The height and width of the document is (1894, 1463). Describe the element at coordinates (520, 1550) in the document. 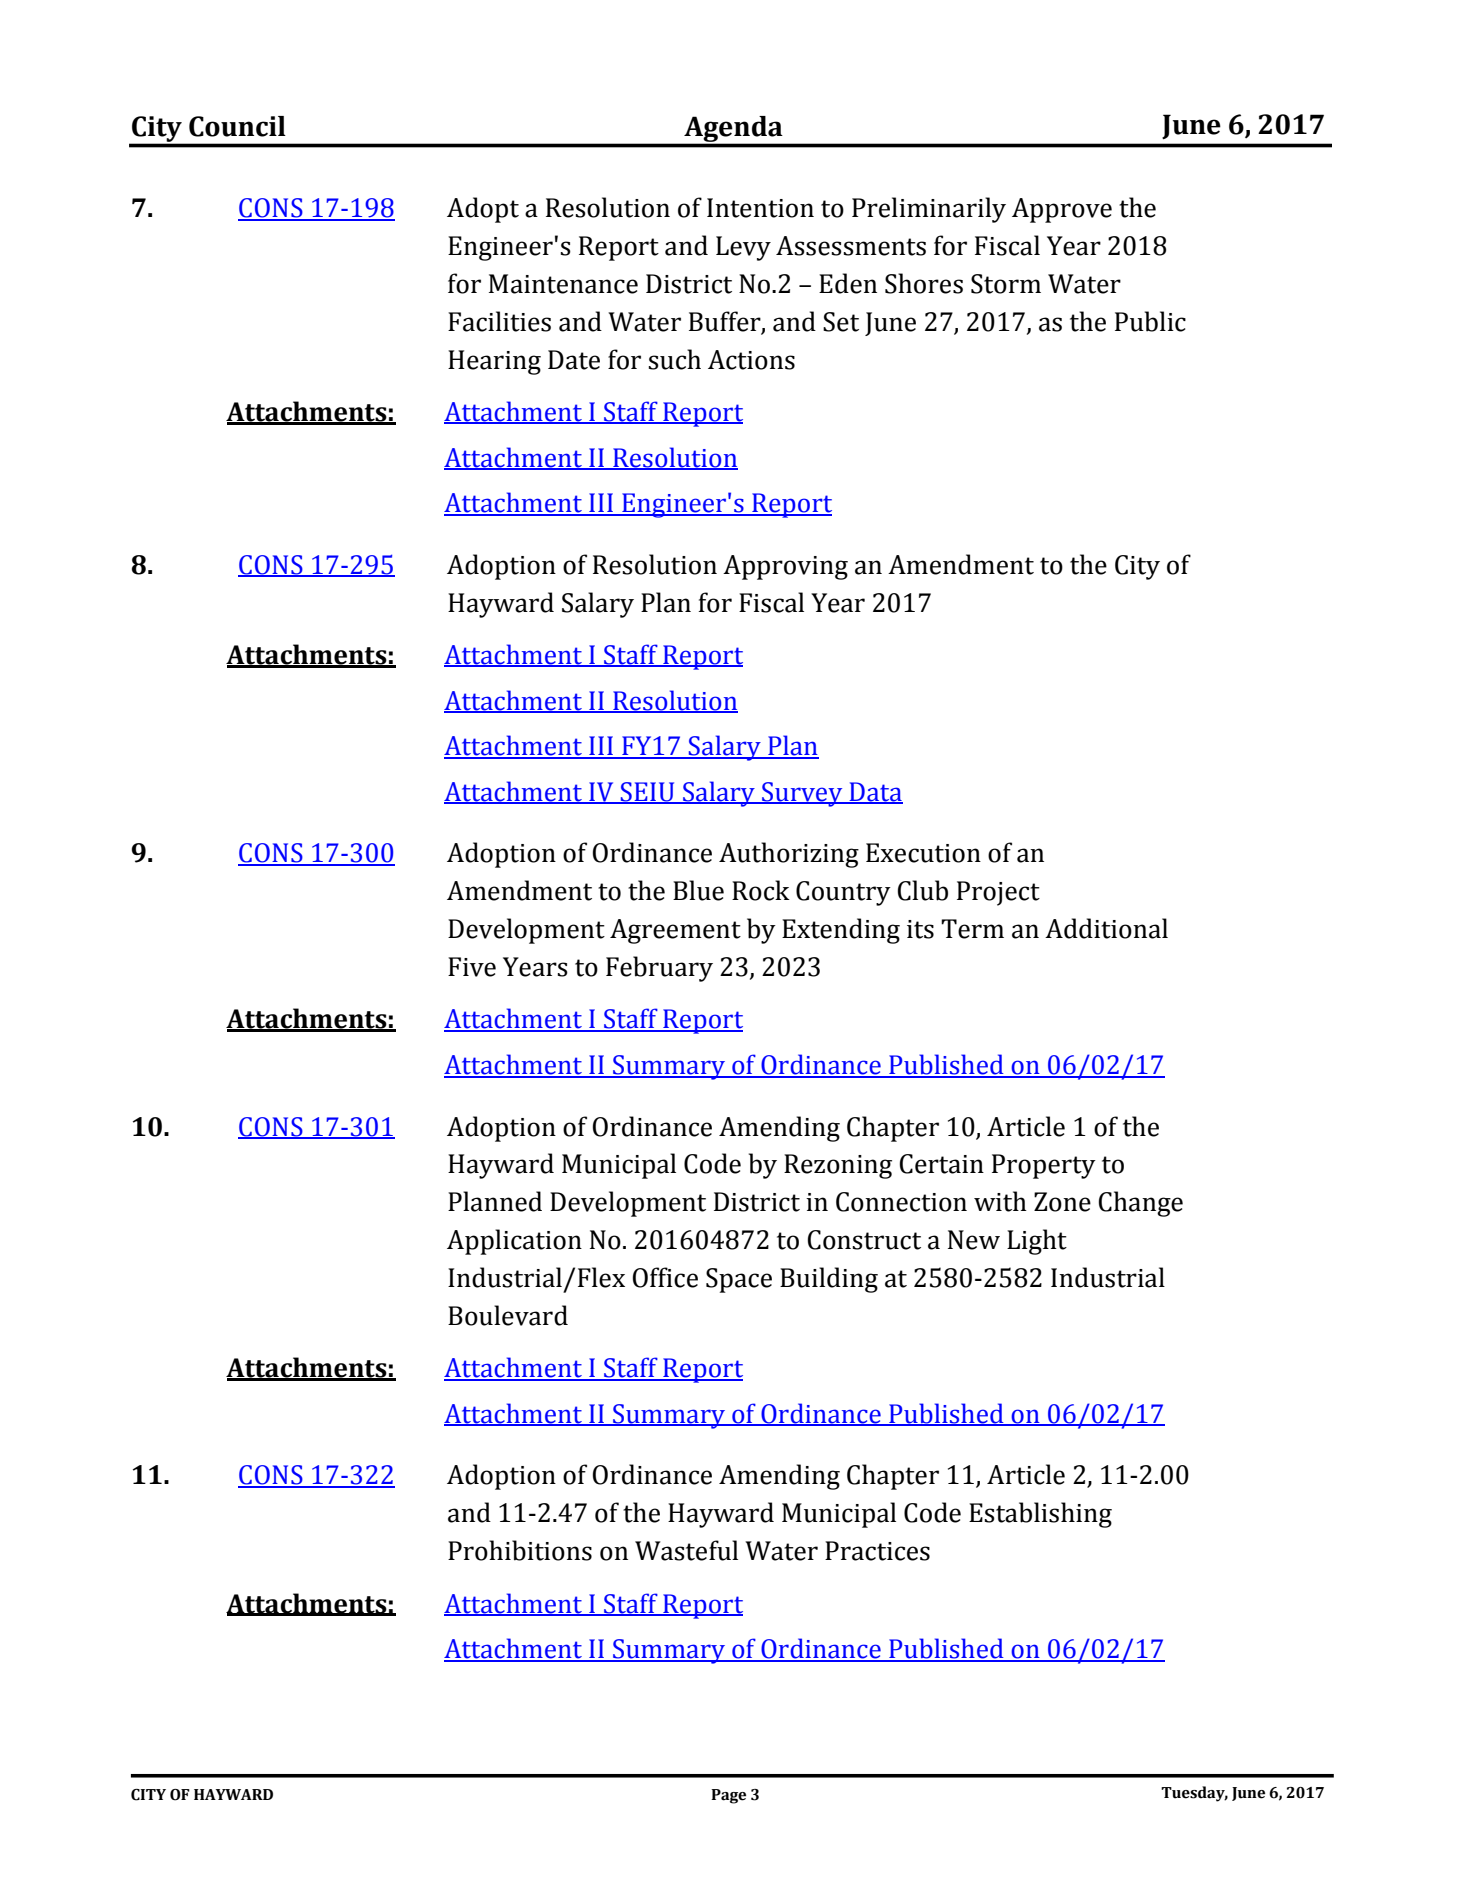

I see `Prohibitions` at that location.
